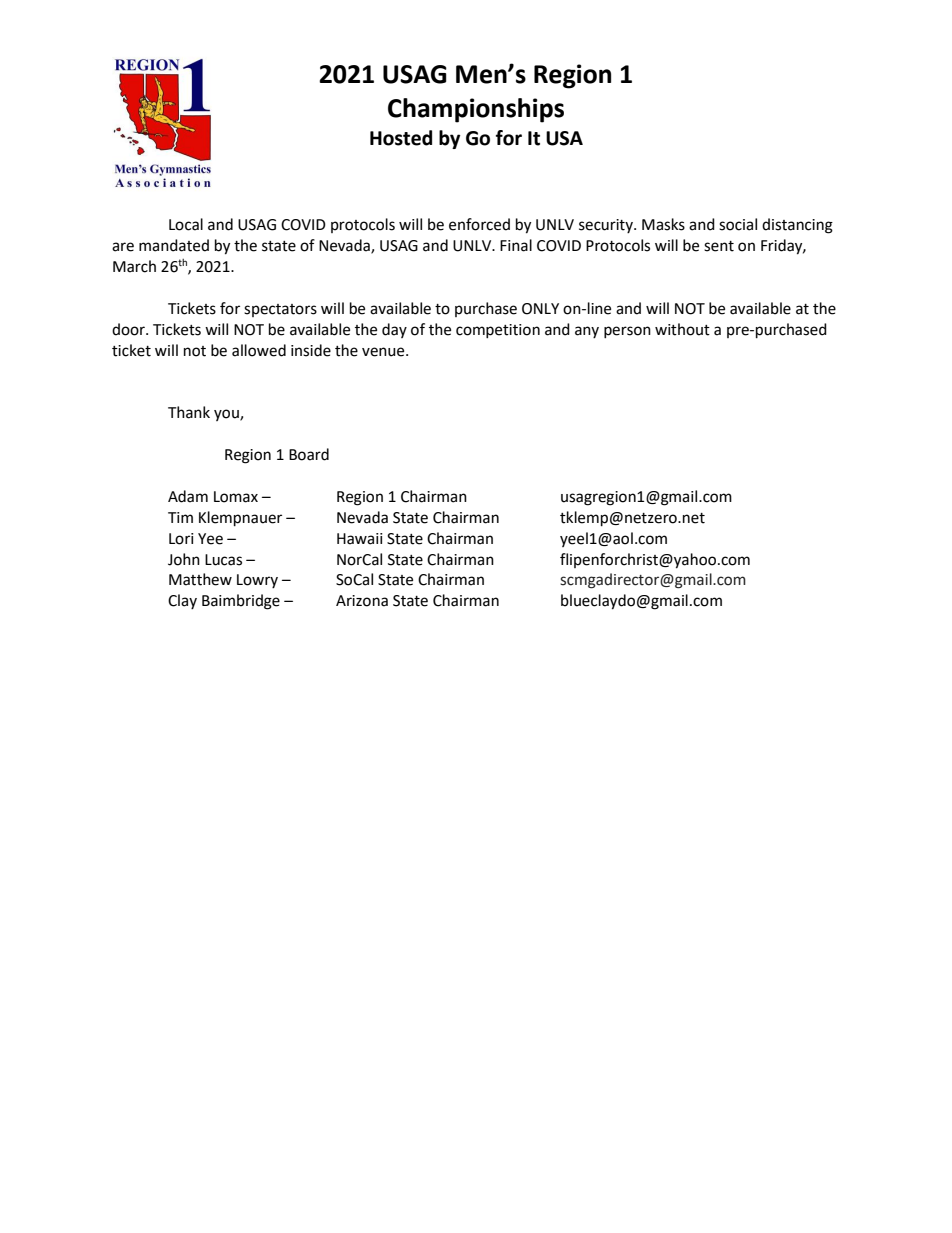 The width and height of the document is (952, 1233). Describe the element at coordinates (498, 331) in the document. I see `competition` at that location.
